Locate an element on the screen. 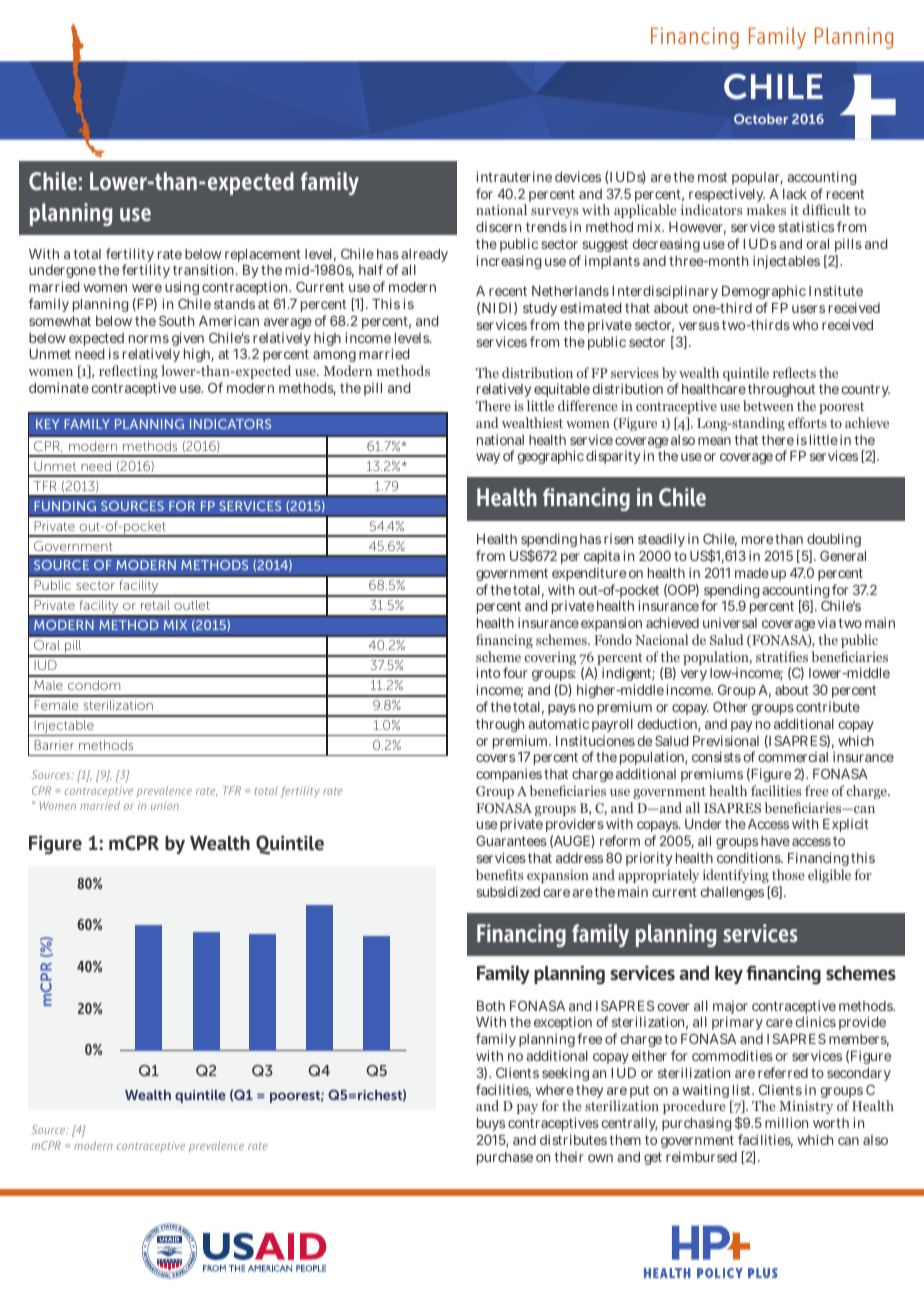  between is located at coordinates (768, 405).
